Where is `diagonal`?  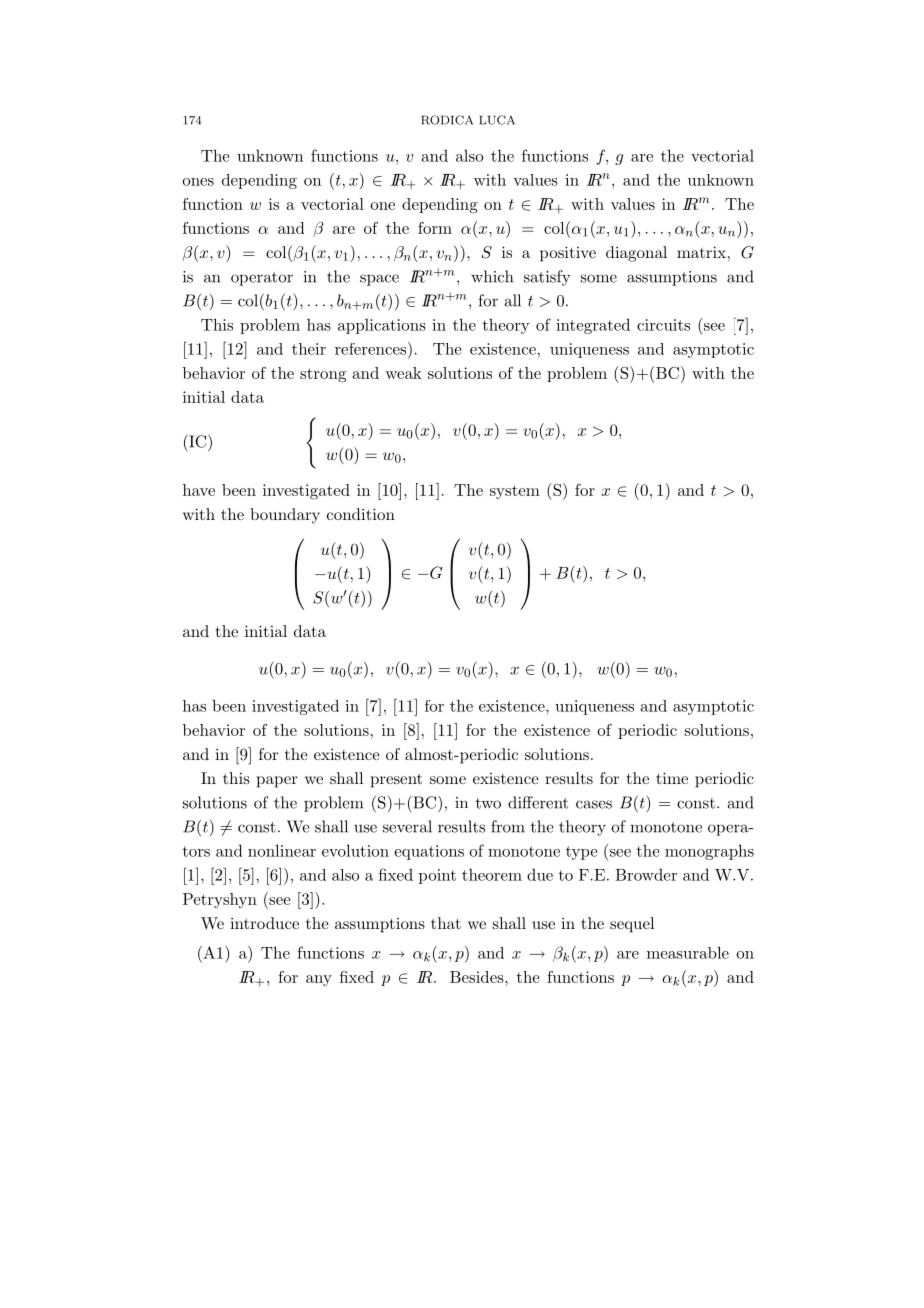 diagonal is located at coordinates (636, 254).
